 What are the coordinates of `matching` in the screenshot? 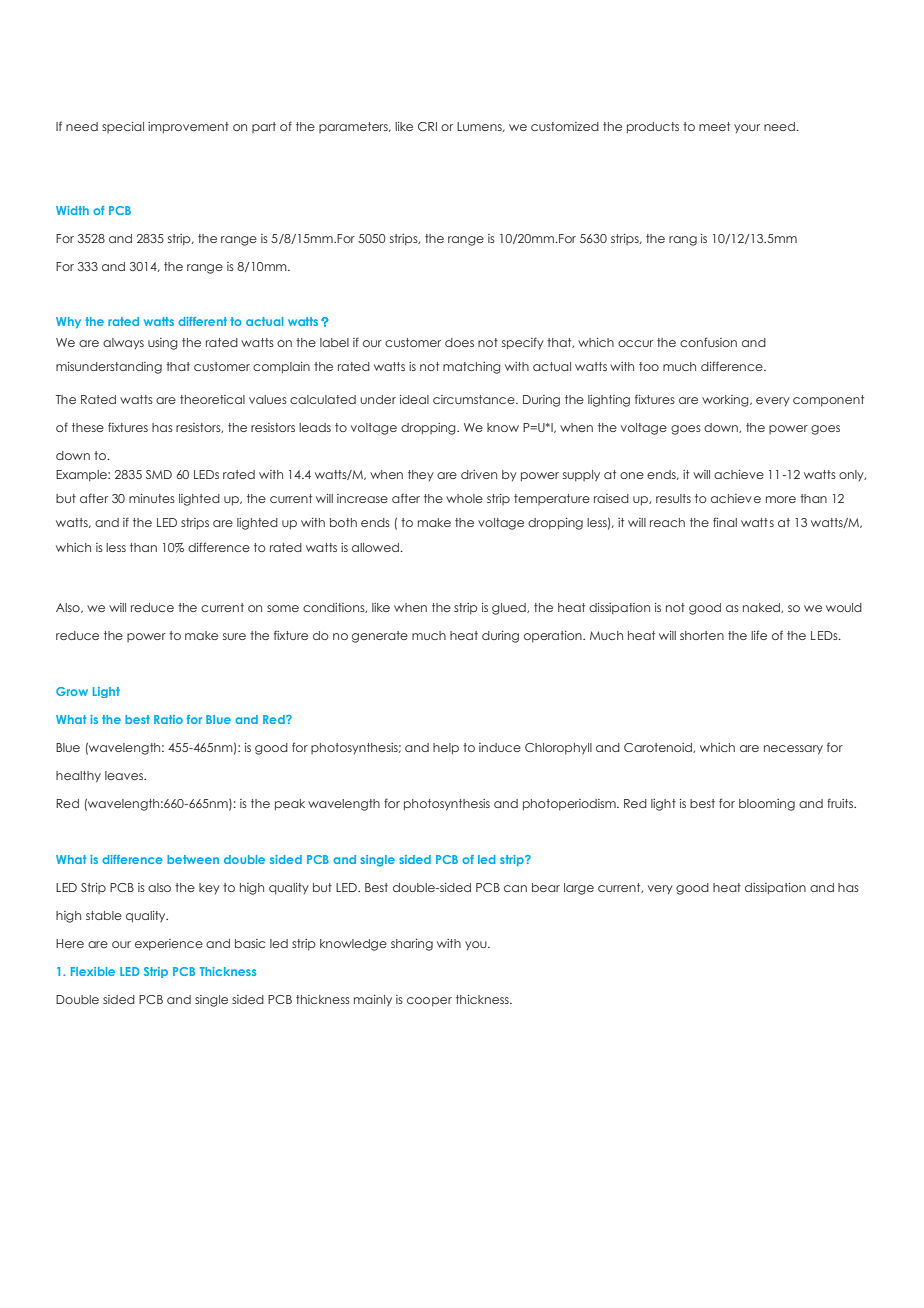 It's located at (472, 368).
